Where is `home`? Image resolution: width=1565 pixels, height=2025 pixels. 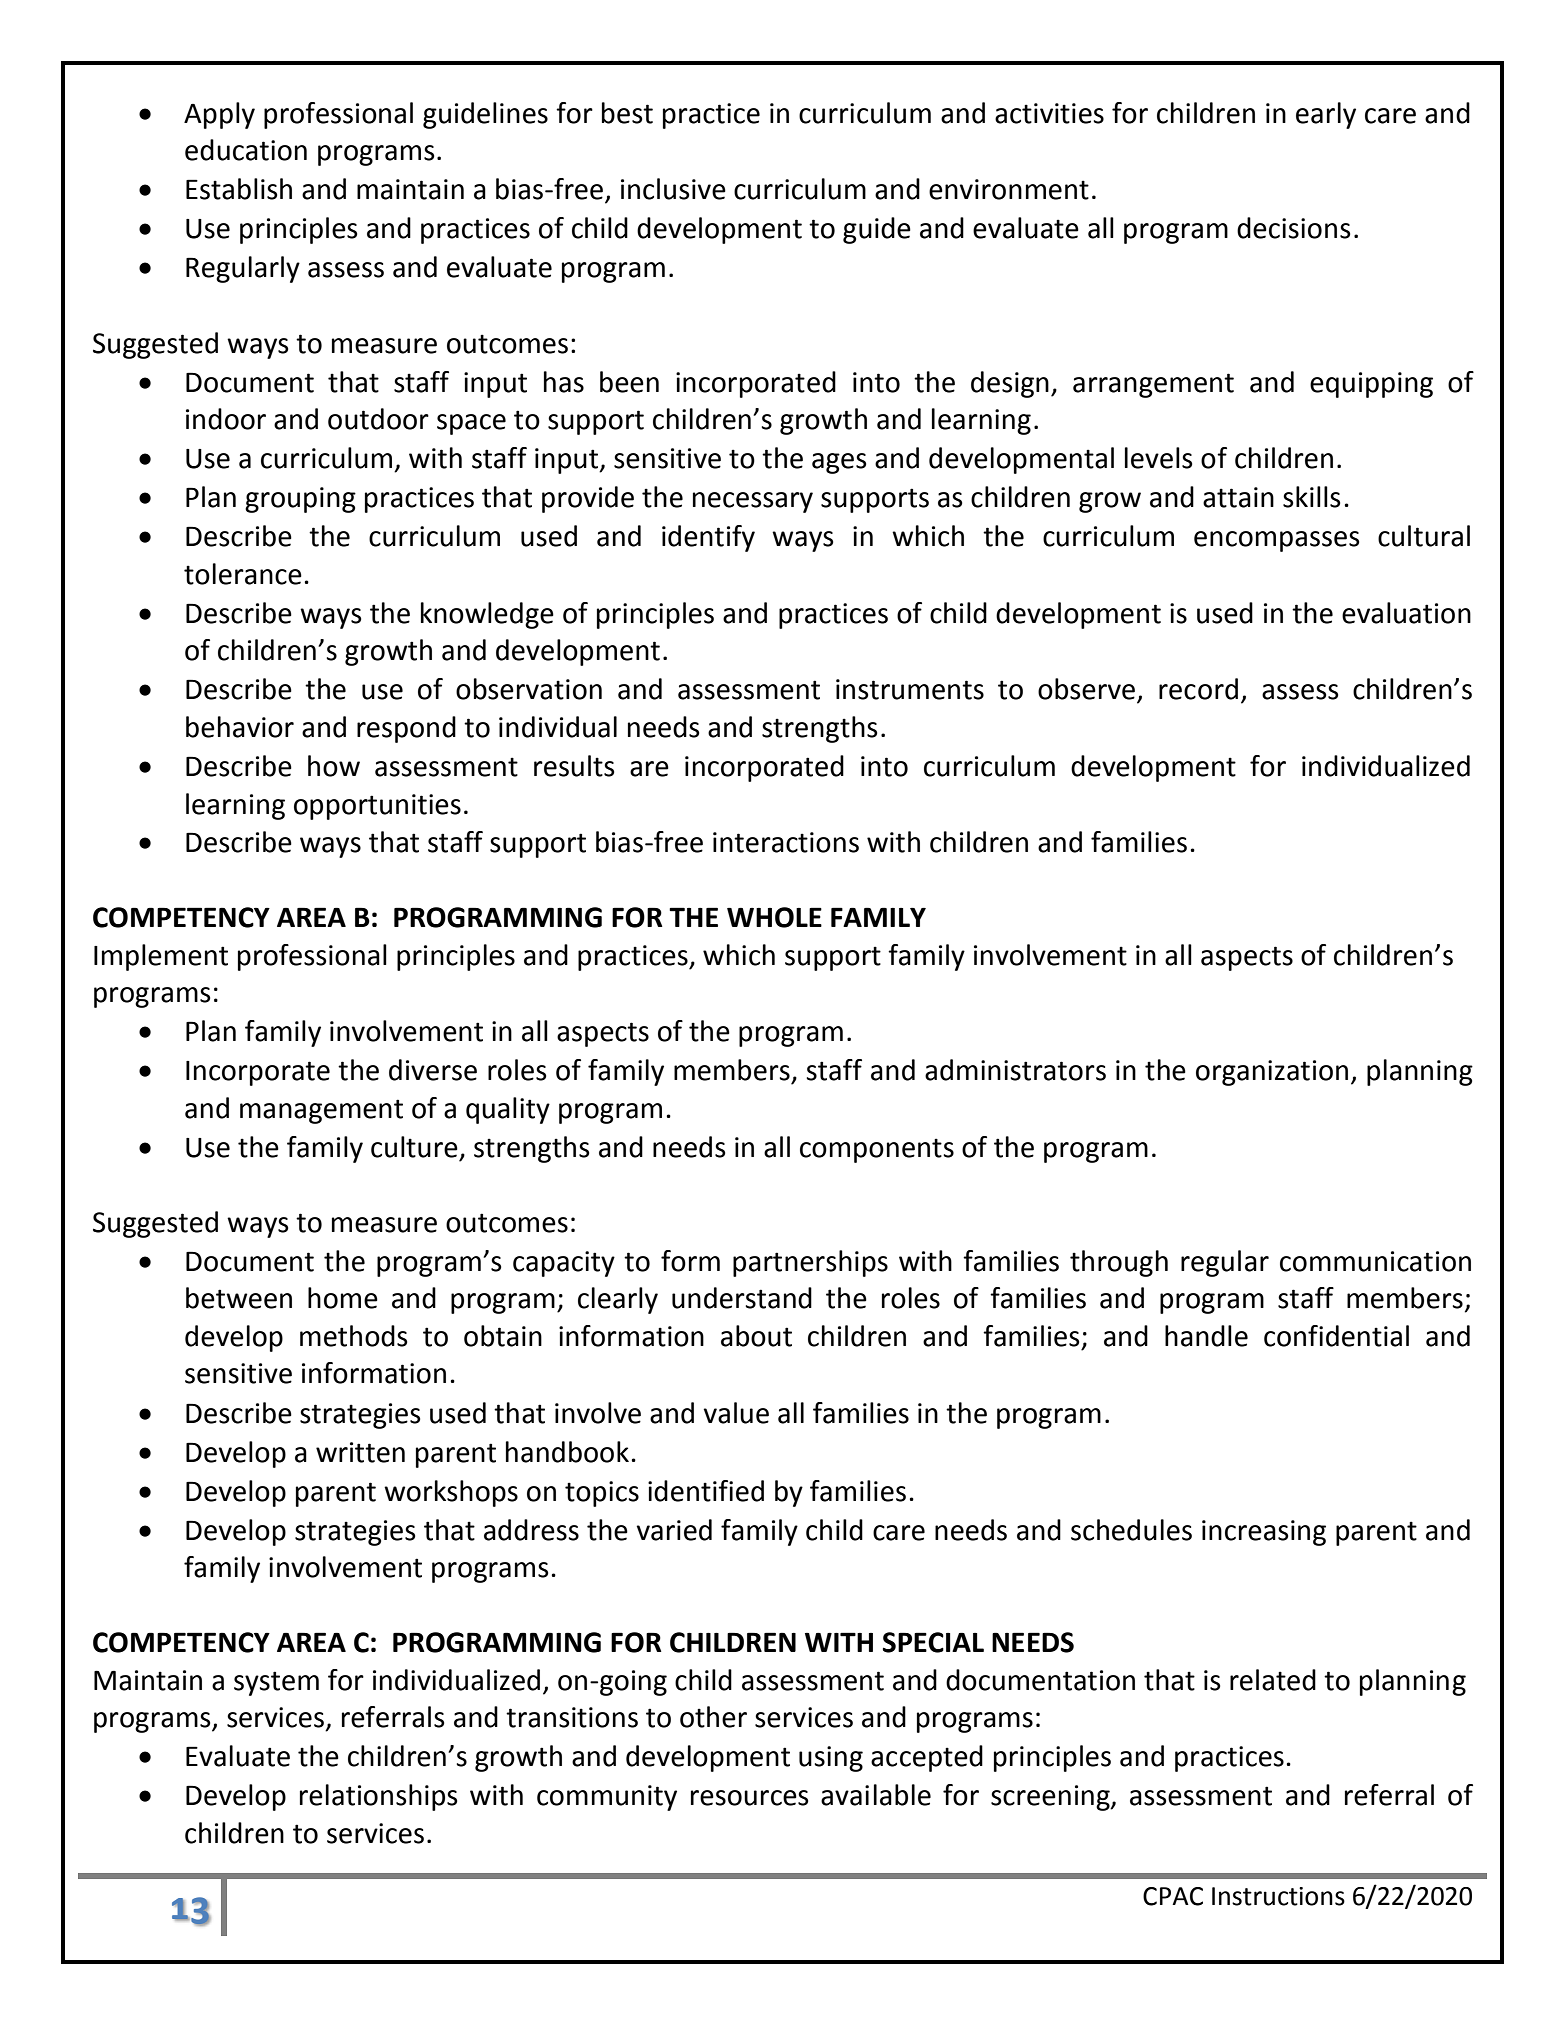 home is located at coordinates (343, 1298).
